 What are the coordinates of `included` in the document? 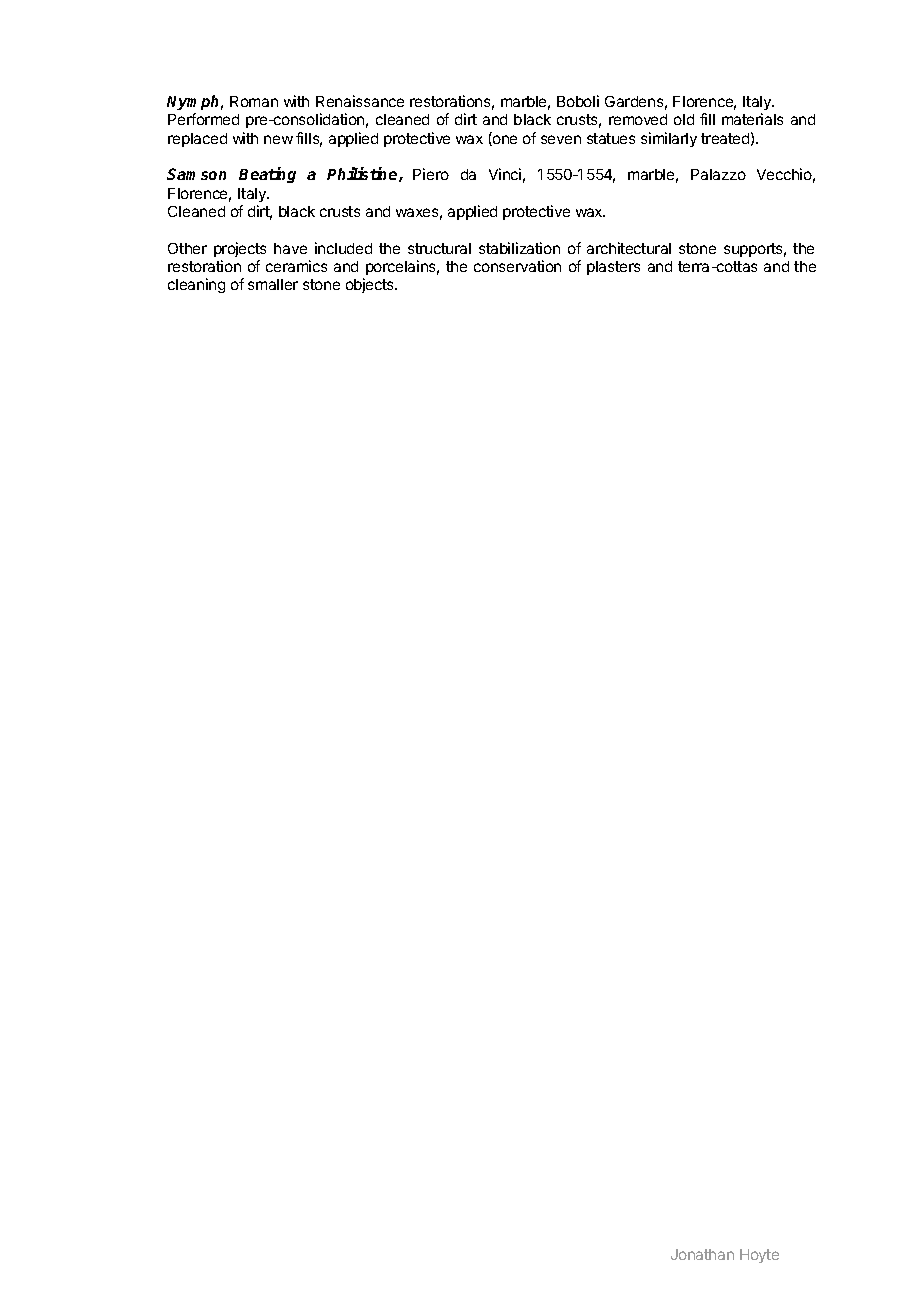 It's located at (343, 248).
